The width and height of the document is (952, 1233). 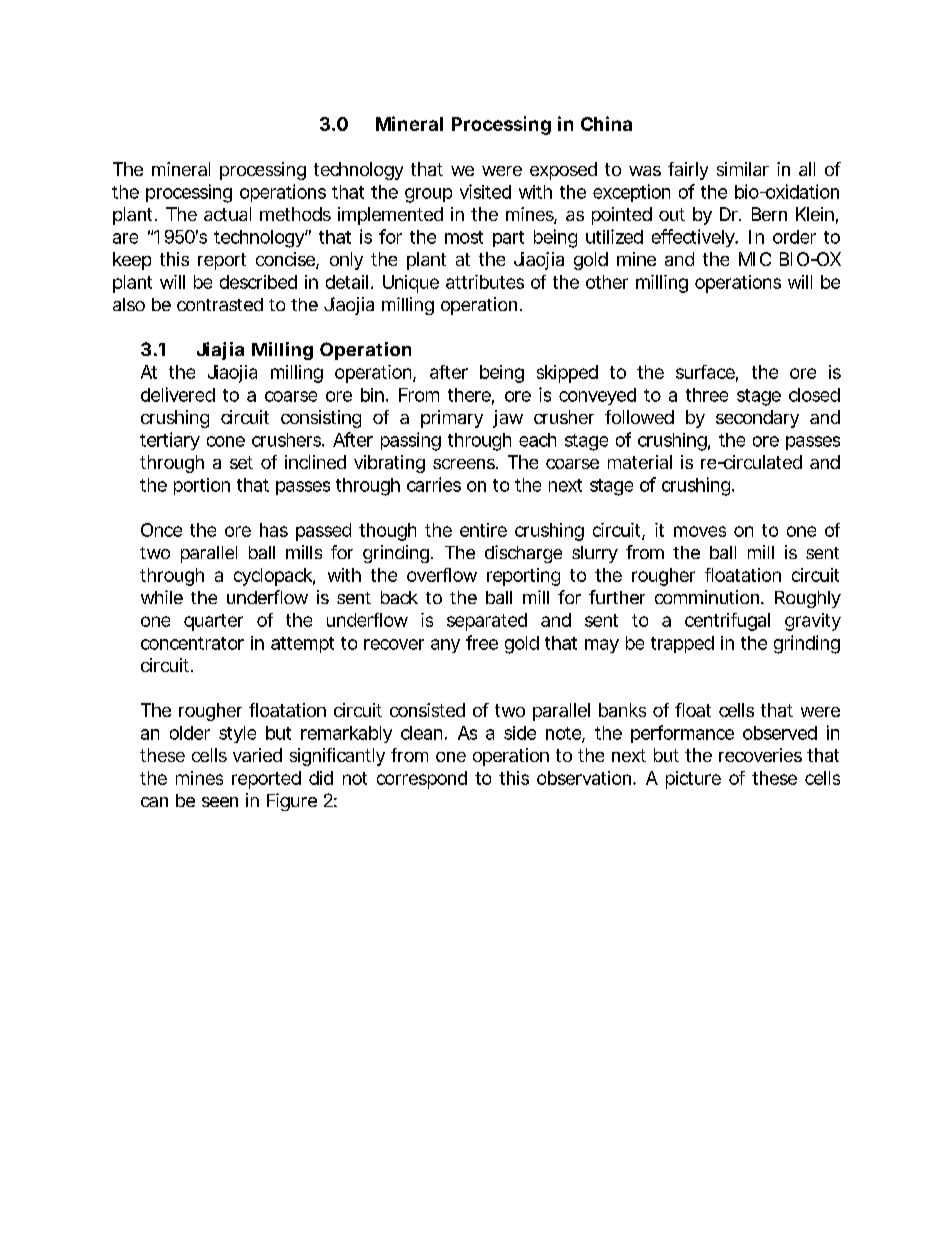 What do you see at coordinates (422, 780) in the document?
I see `correspond` at bounding box center [422, 780].
